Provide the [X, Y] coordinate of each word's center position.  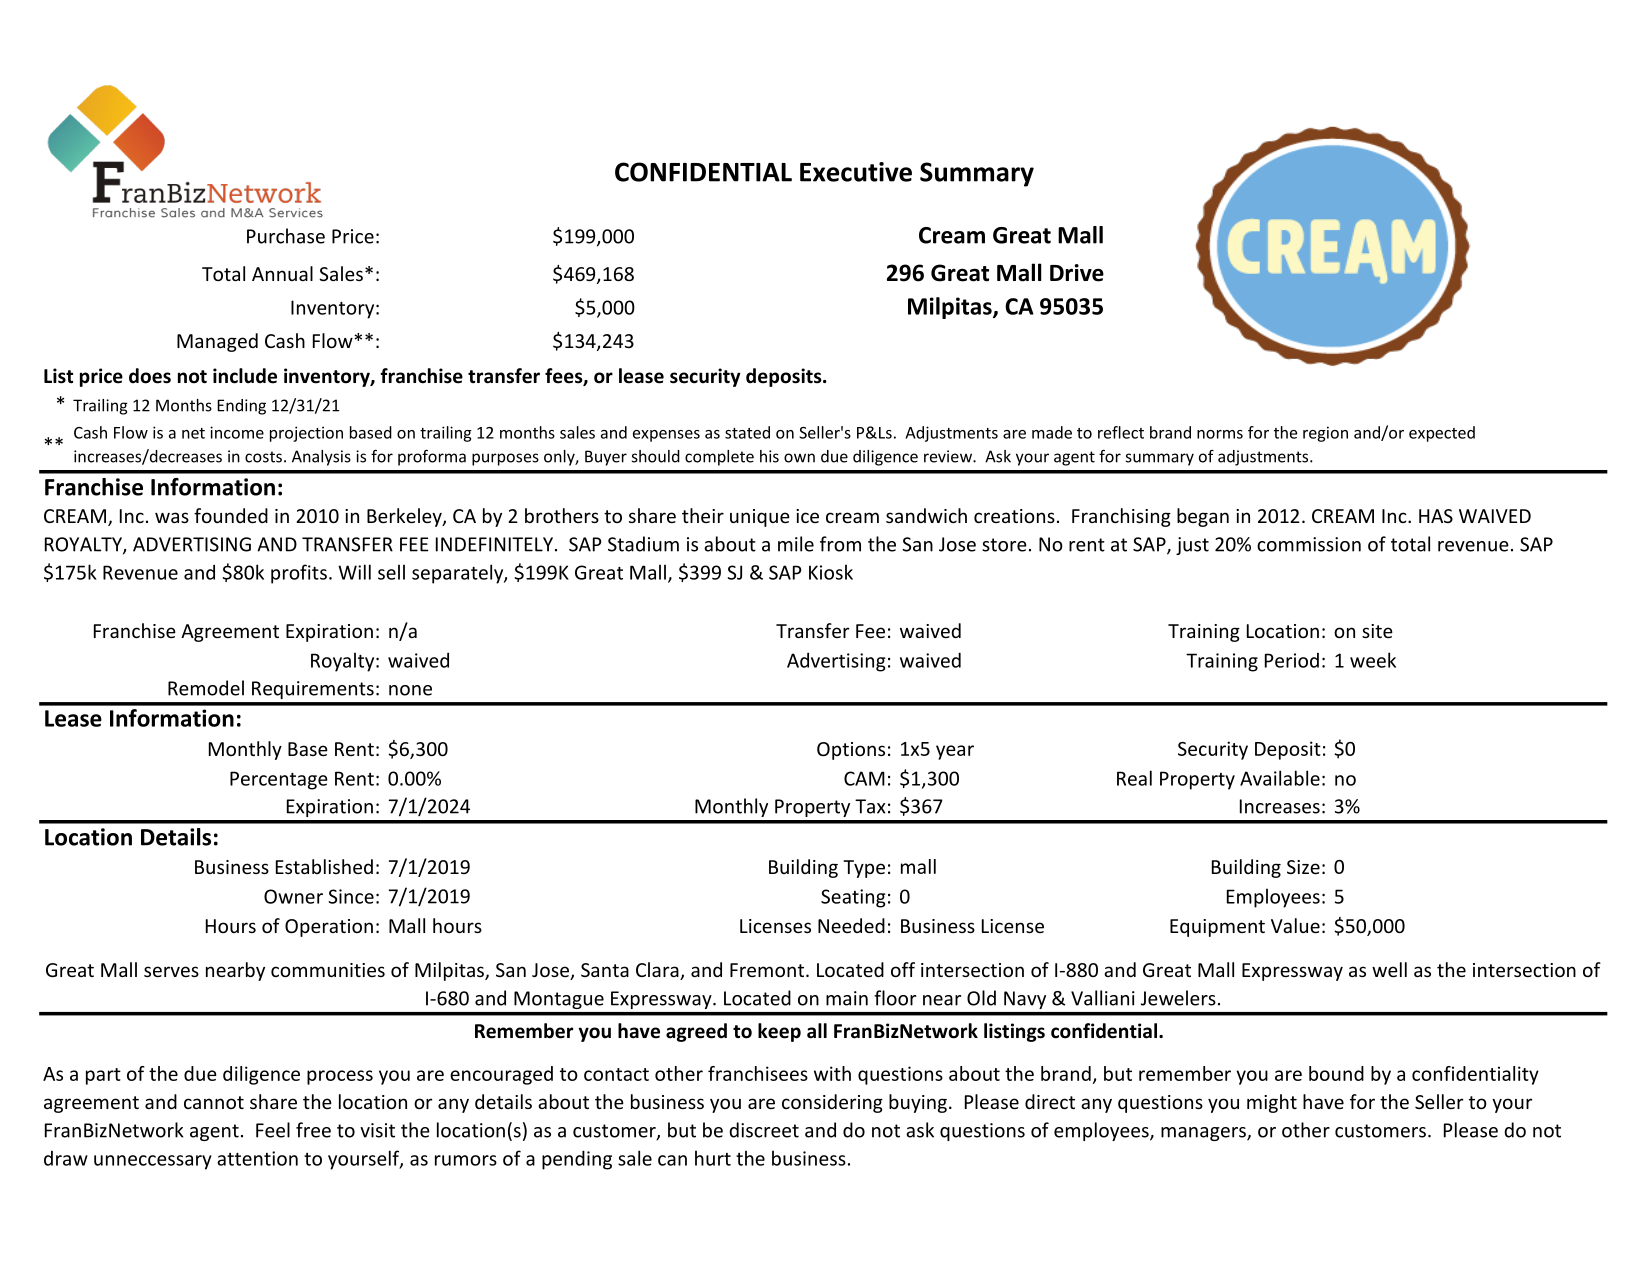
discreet [764, 1130]
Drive [1077, 273]
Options [851, 751]
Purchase [286, 236]
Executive [856, 172]
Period [1292, 660]
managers [1204, 1134]
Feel [273, 1130]
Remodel [206, 688]
